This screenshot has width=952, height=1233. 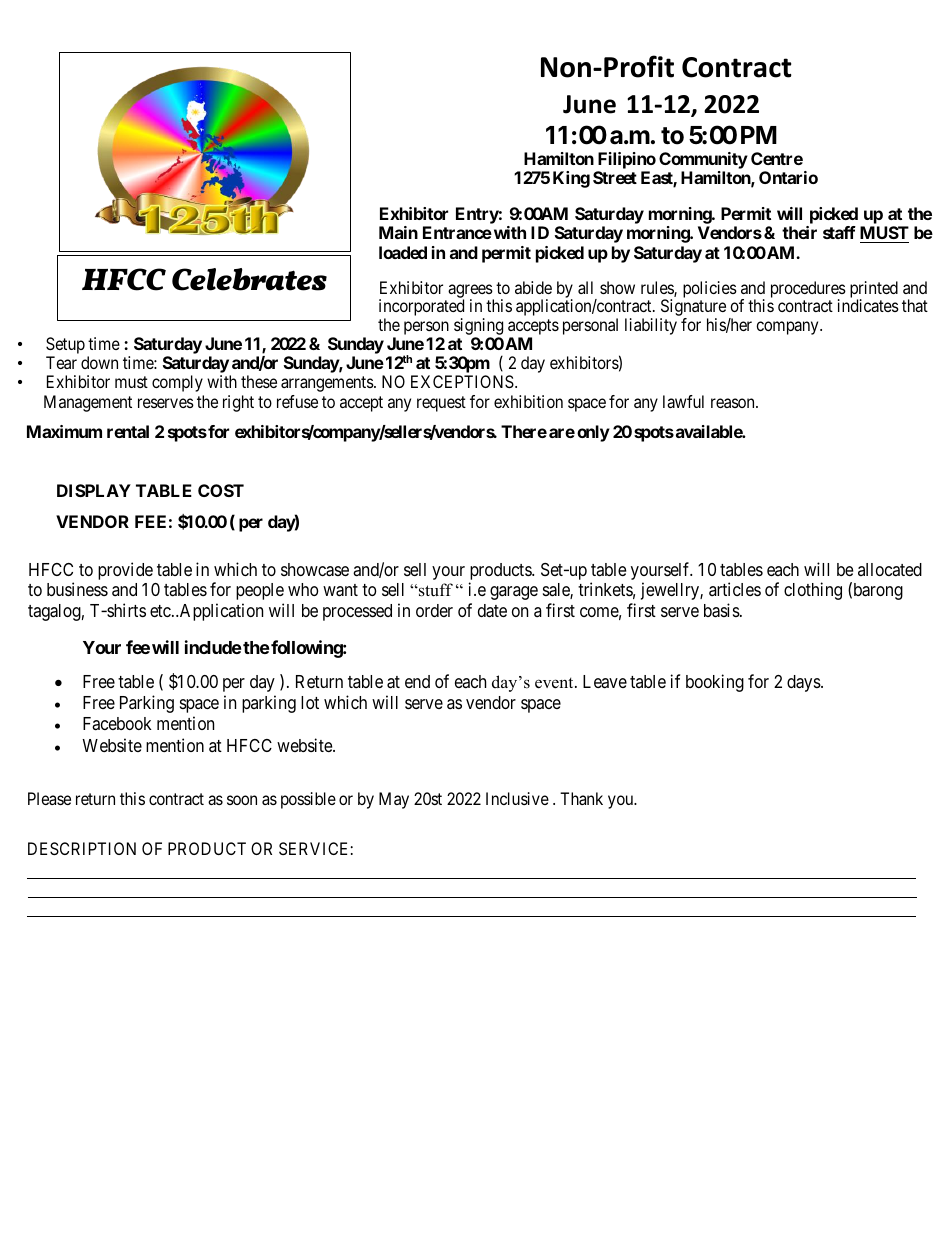 I want to click on down, so click(x=99, y=362).
